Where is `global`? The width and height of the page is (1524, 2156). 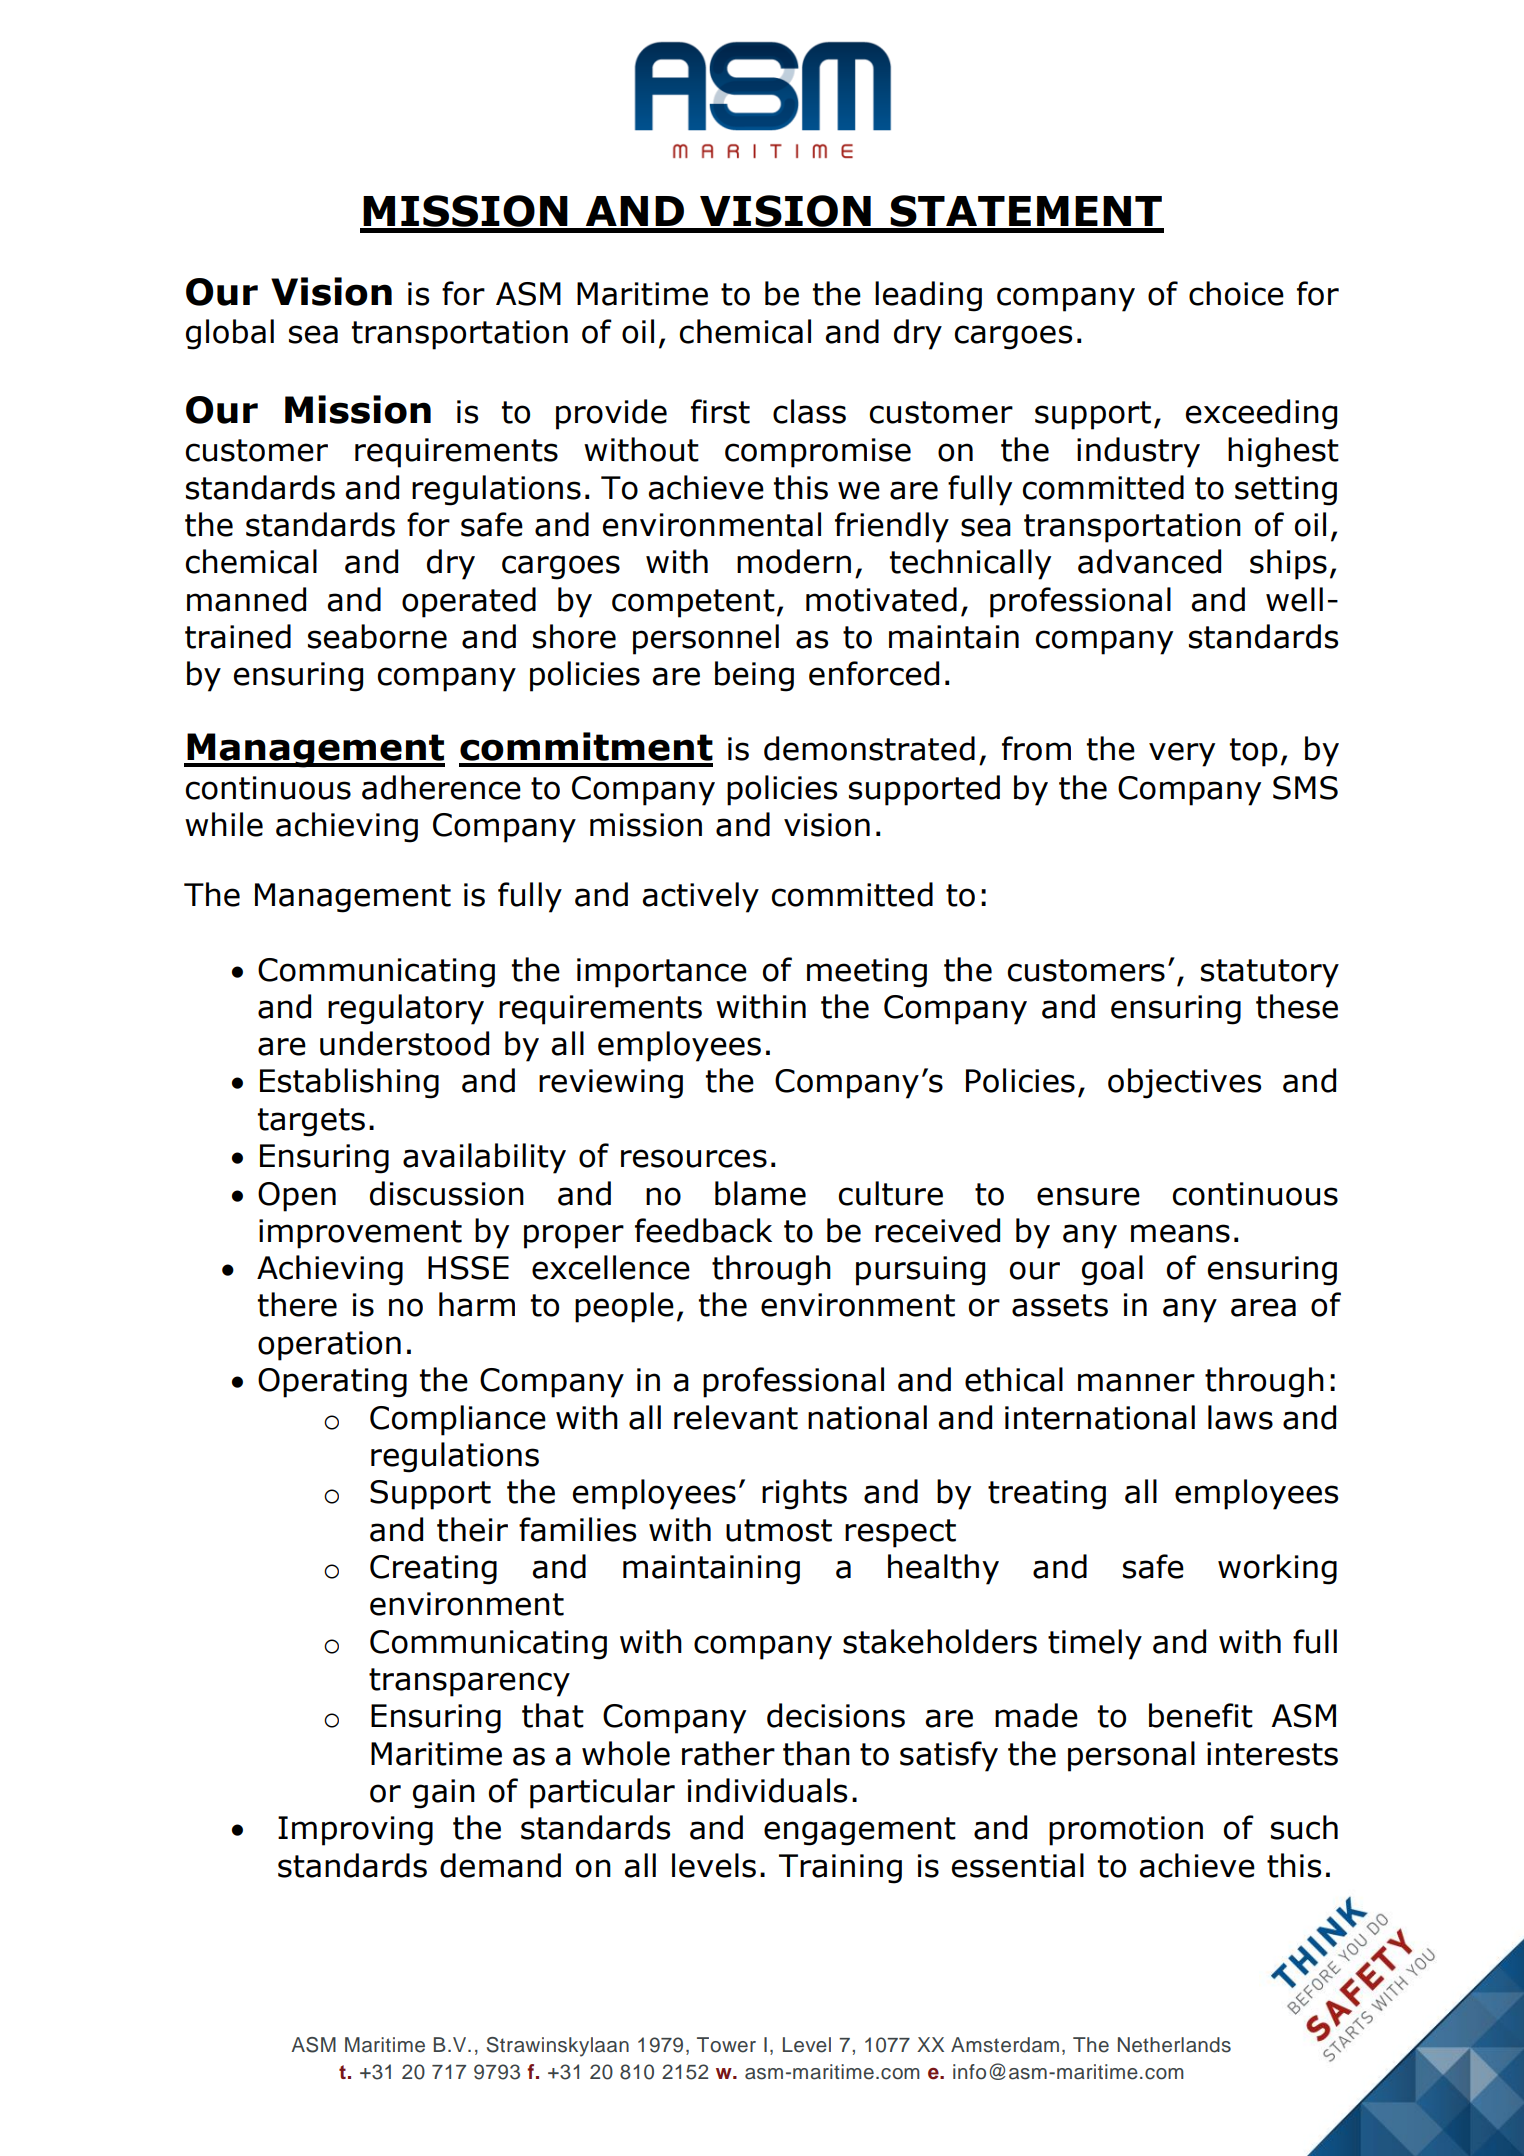
global is located at coordinates (230, 334).
